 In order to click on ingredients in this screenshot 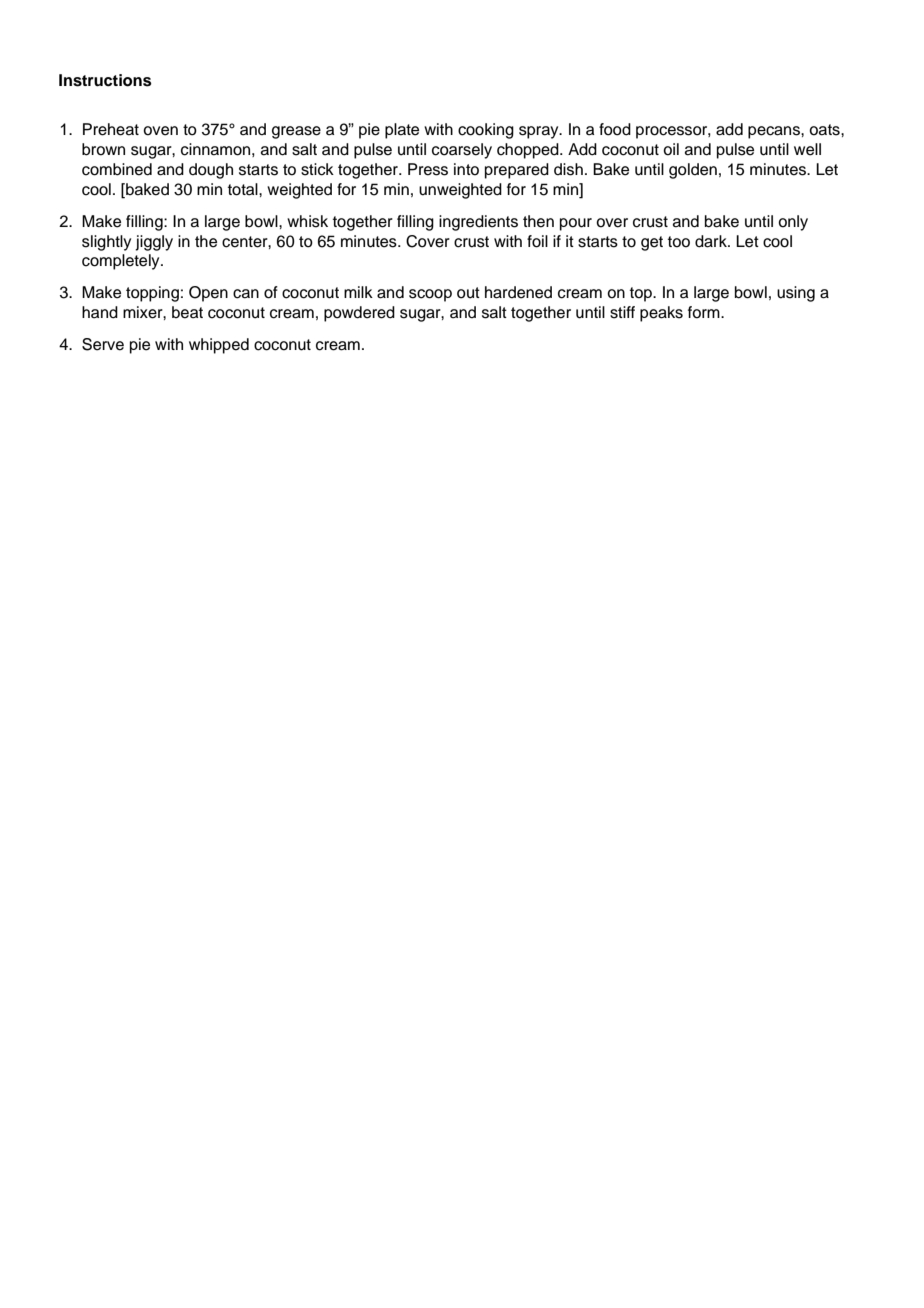, I will do `click(478, 223)`.
